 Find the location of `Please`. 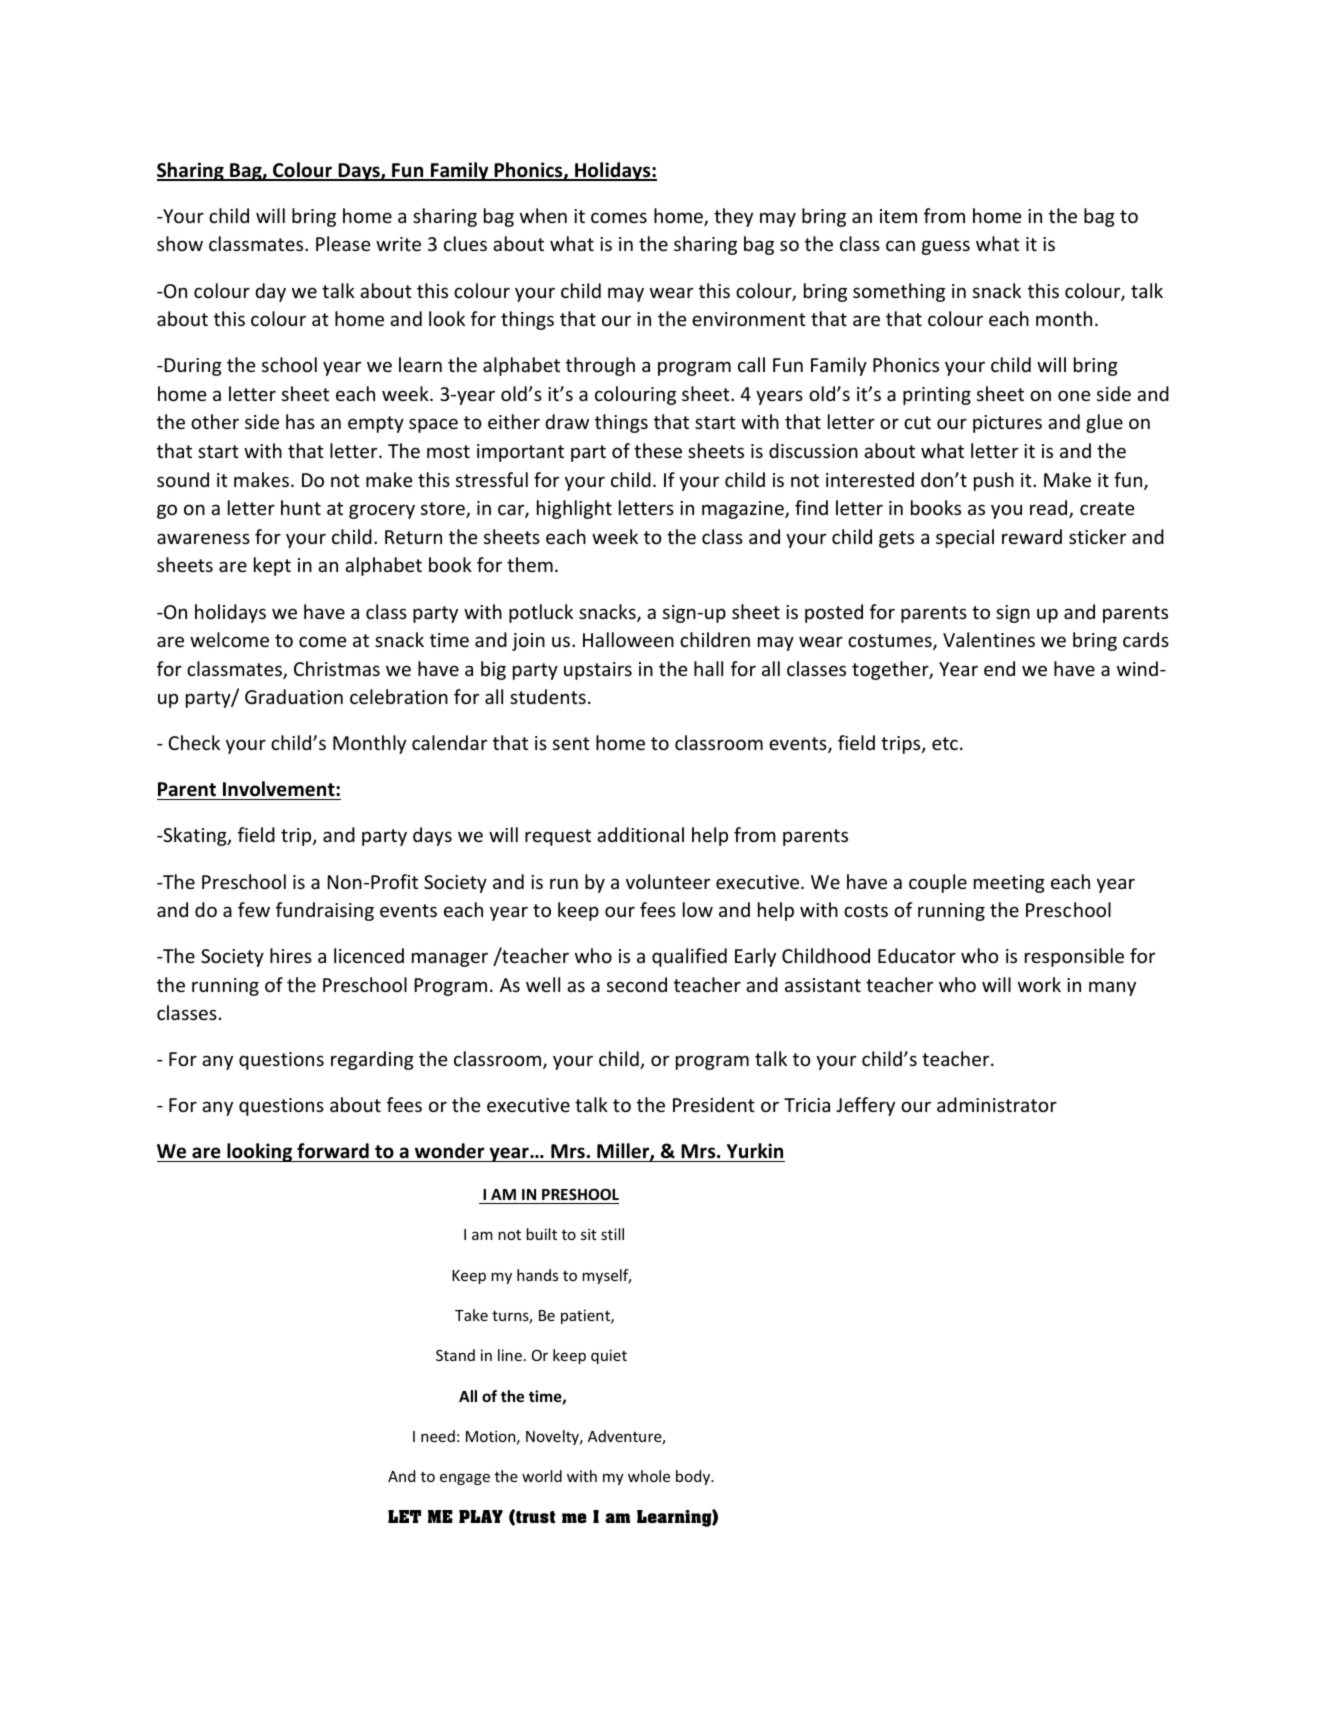

Please is located at coordinates (343, 243).
